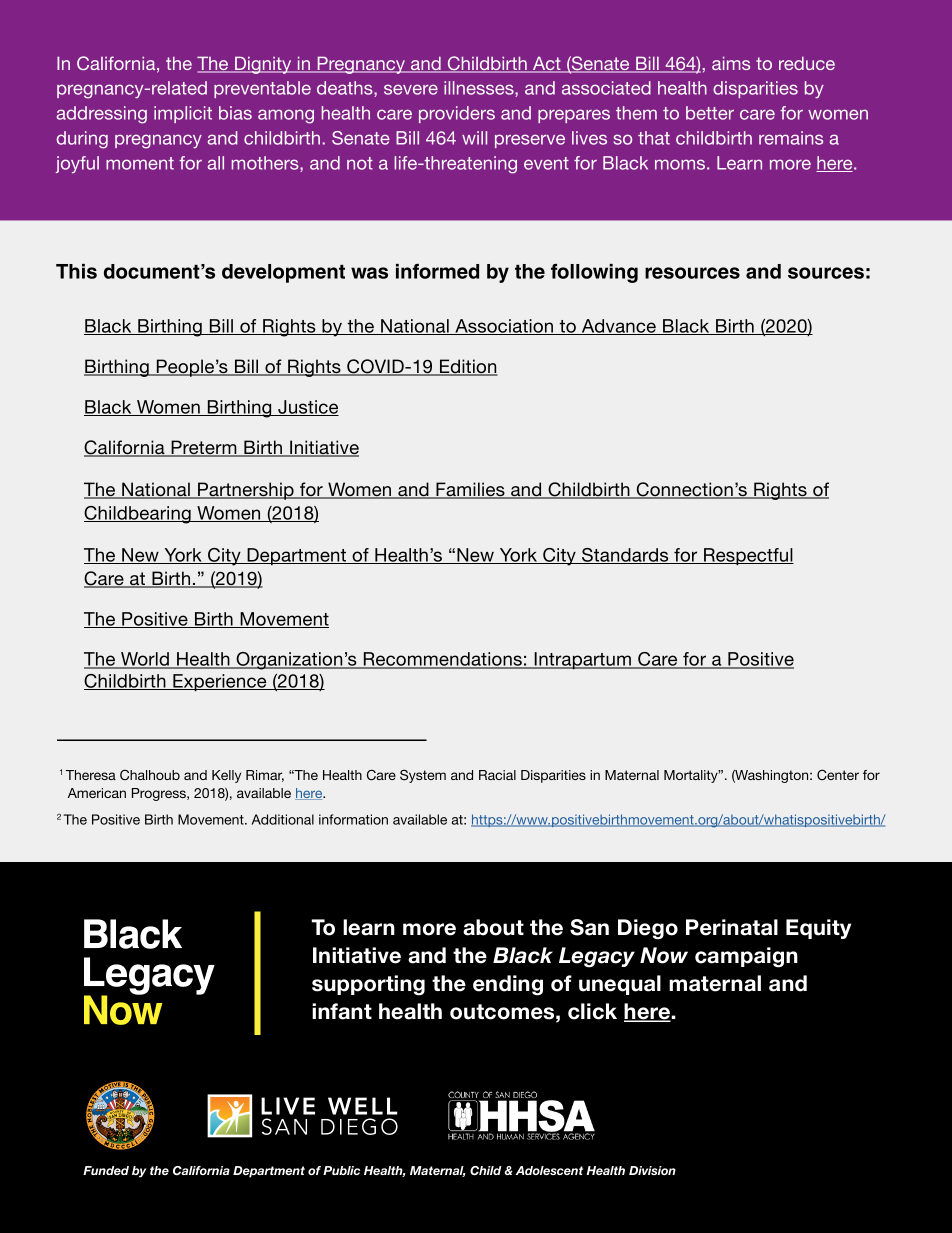 This screenshot has height=1233, width=952. What do you see at coordinates (246, 491) in the screenshot?
I see `Partnership` at bounding box center [246, 491].
